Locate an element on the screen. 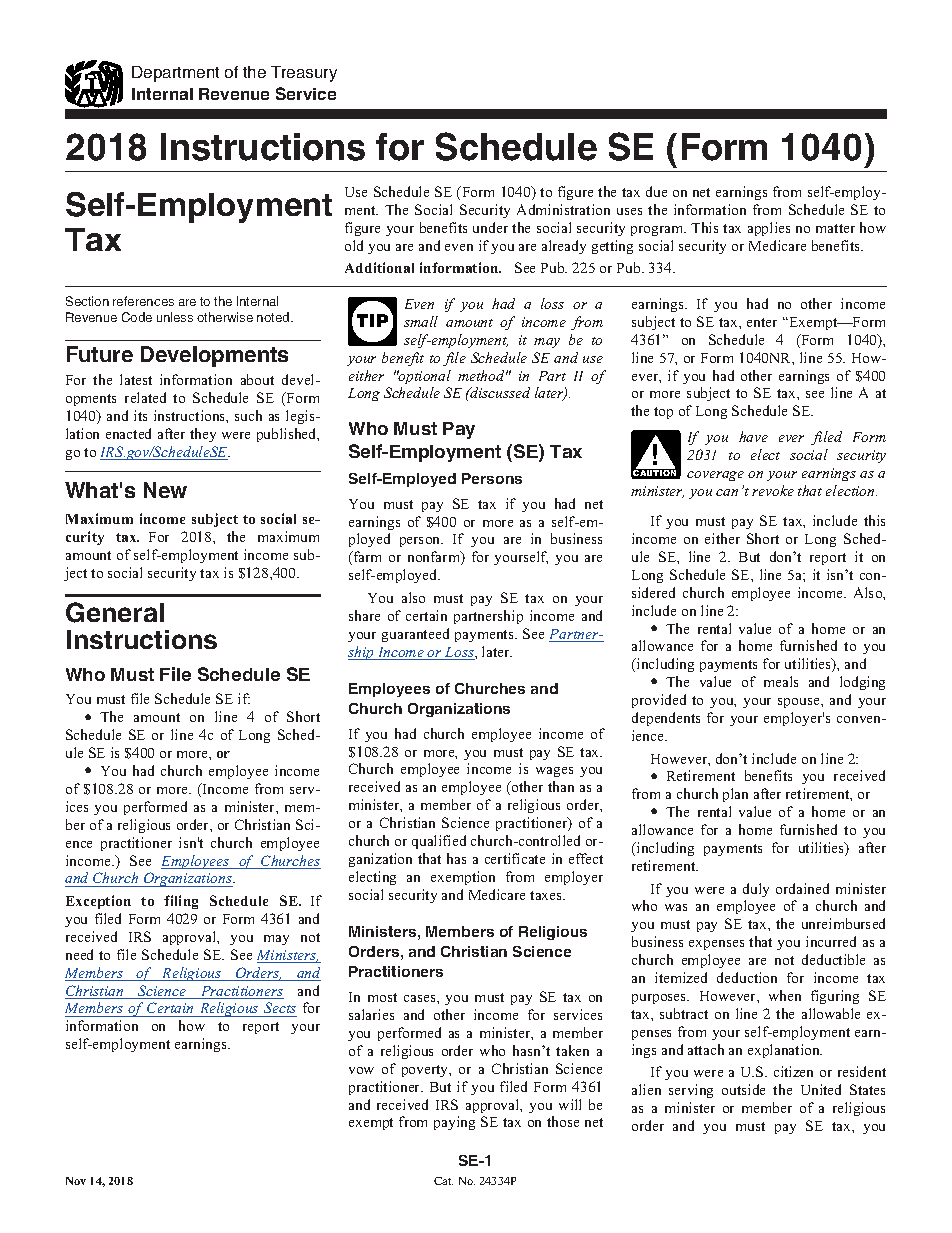 The image size is (952, 1233). guaranteed is located at coordinates (415, 635).
